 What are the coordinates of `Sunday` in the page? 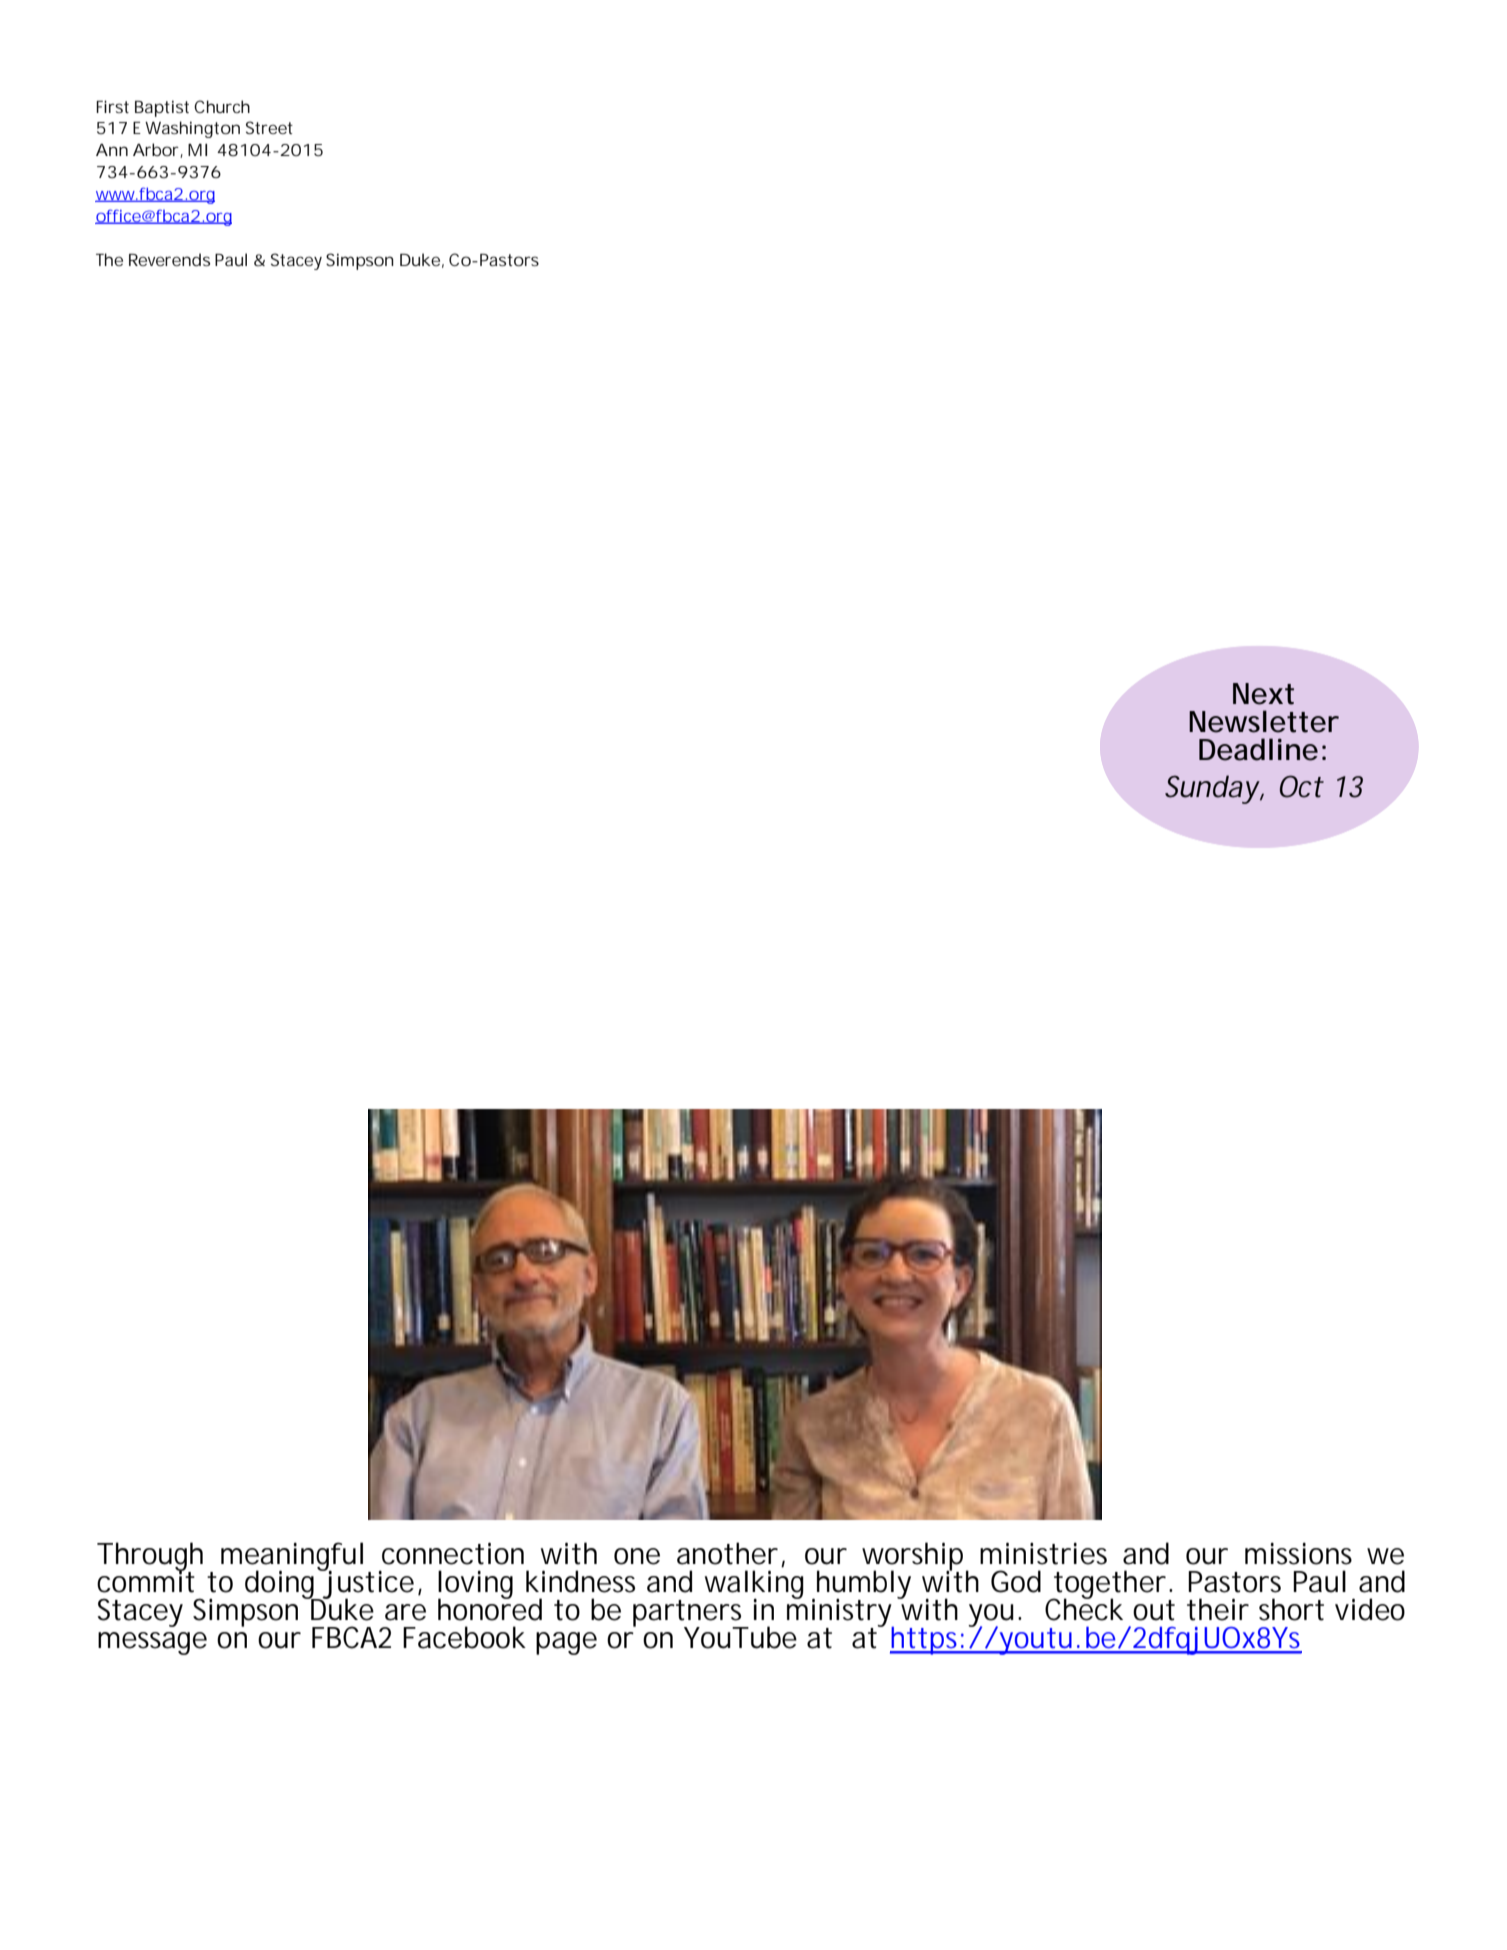 It's located at (1212, 789).
